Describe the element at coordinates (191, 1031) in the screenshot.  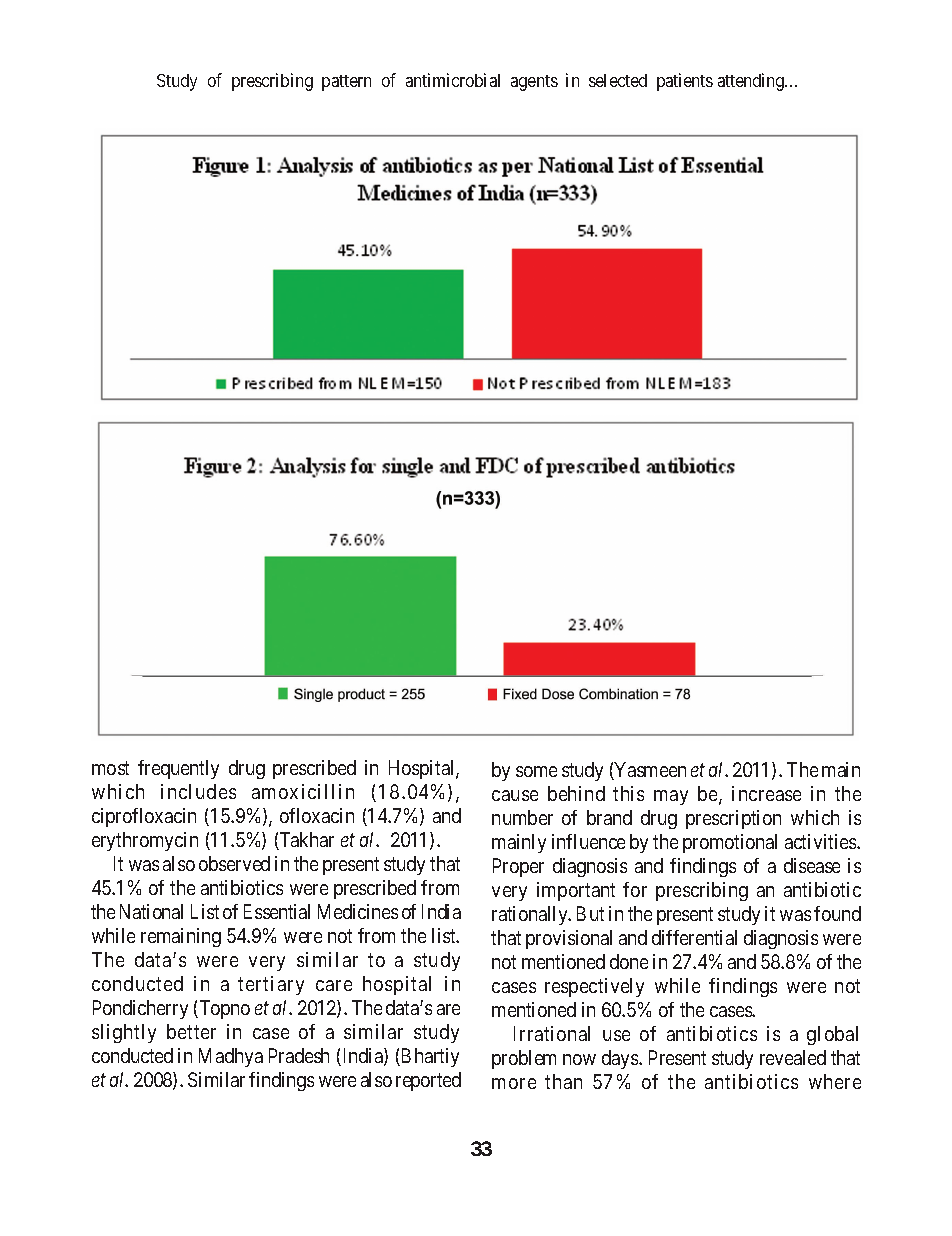
I see `better` at that location.
